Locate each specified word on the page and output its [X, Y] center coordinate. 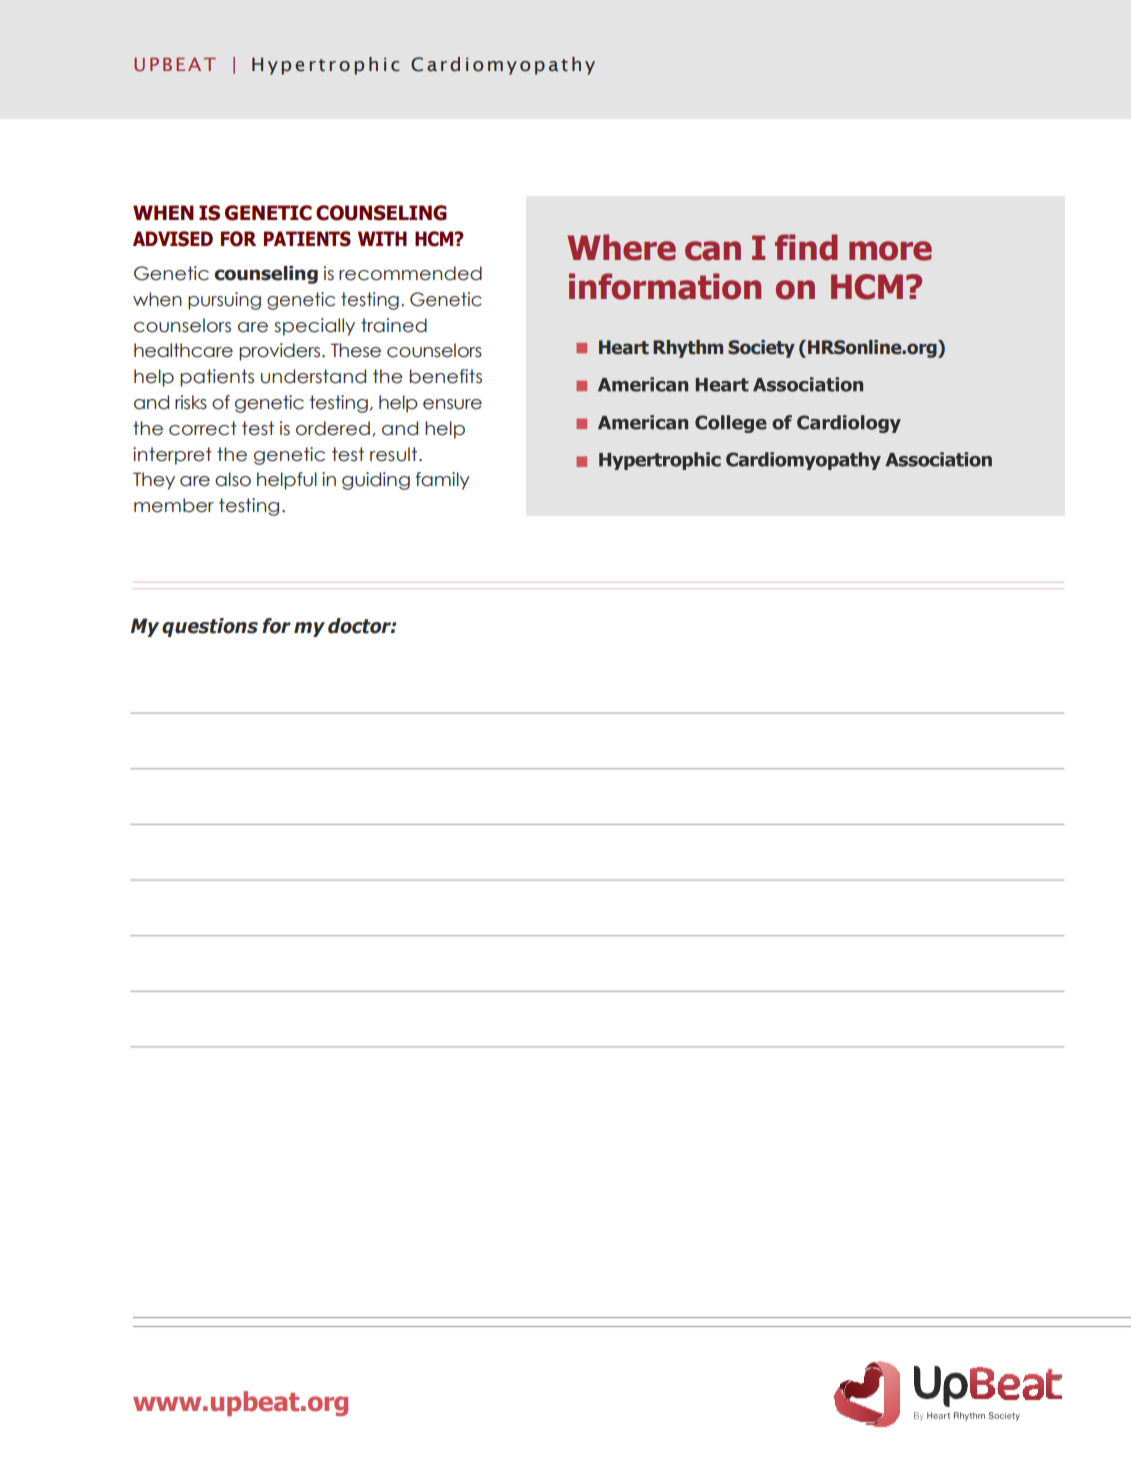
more [890, 251]
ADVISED [173, 239]
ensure [452, 404]
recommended [410, 273]
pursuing [224, 301]
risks [191, 402]
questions [210, 627]
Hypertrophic [326, 66]
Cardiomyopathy [503, 66]
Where [621, 247]
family [442, 481]
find [806, 247]
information [665, 286]
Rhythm [688, 349]
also [233, 479]
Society [761, 349]
